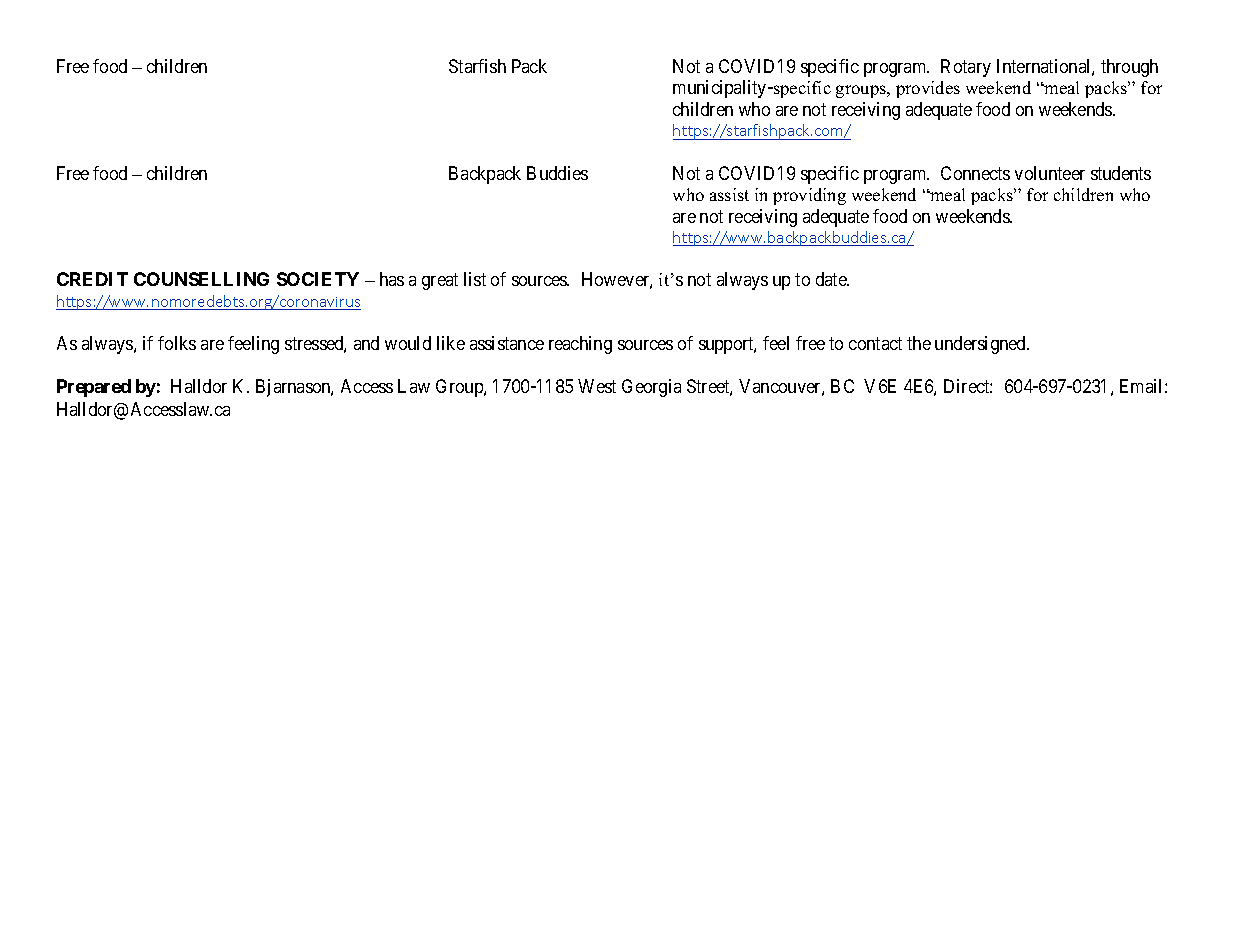  I want to click on providing, so click(809, 196).
